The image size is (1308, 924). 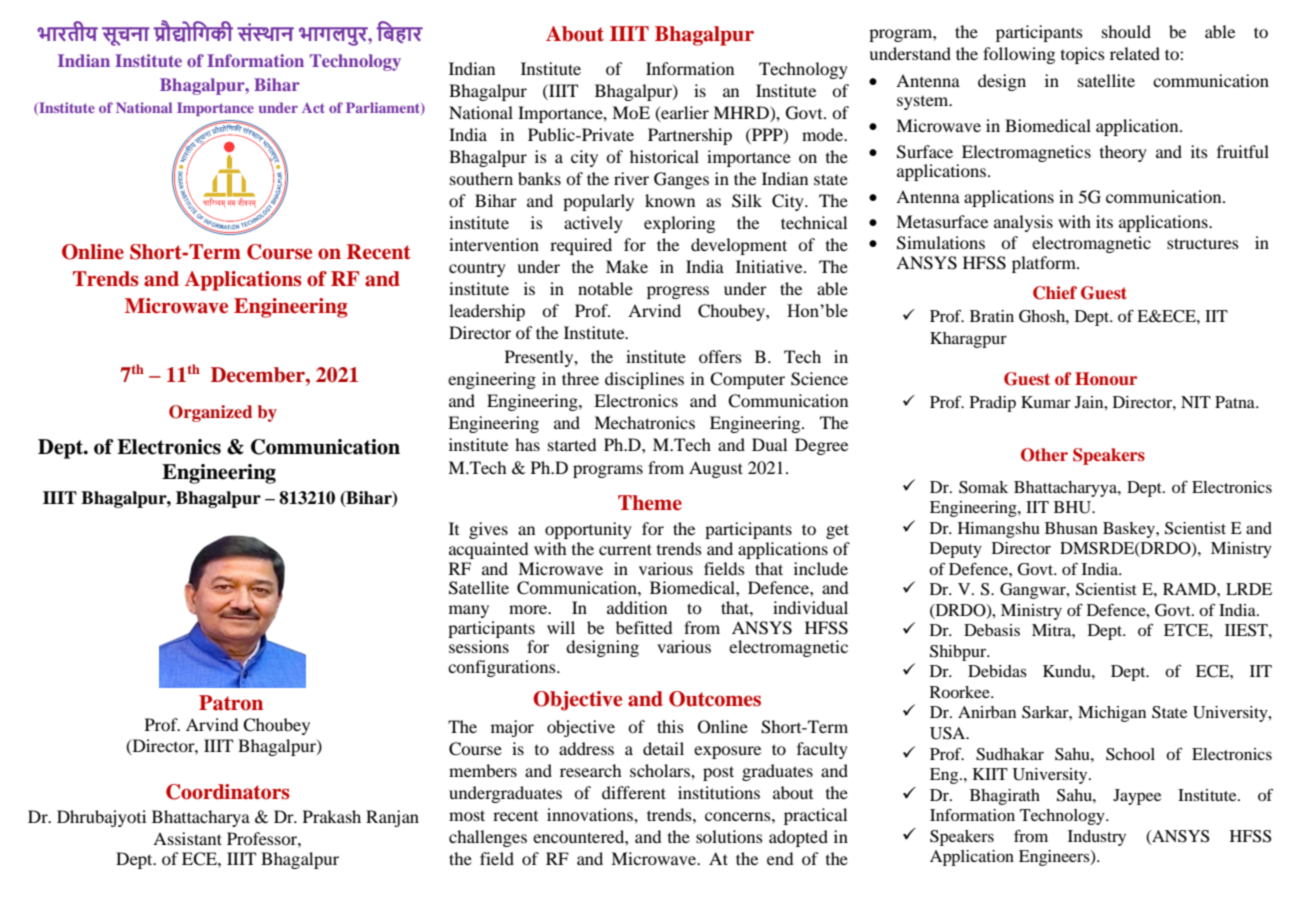 What do you see at coordinates (644, 422) in the screenshot?
I see `Mechatronics` at bounding box center [644, 422].
